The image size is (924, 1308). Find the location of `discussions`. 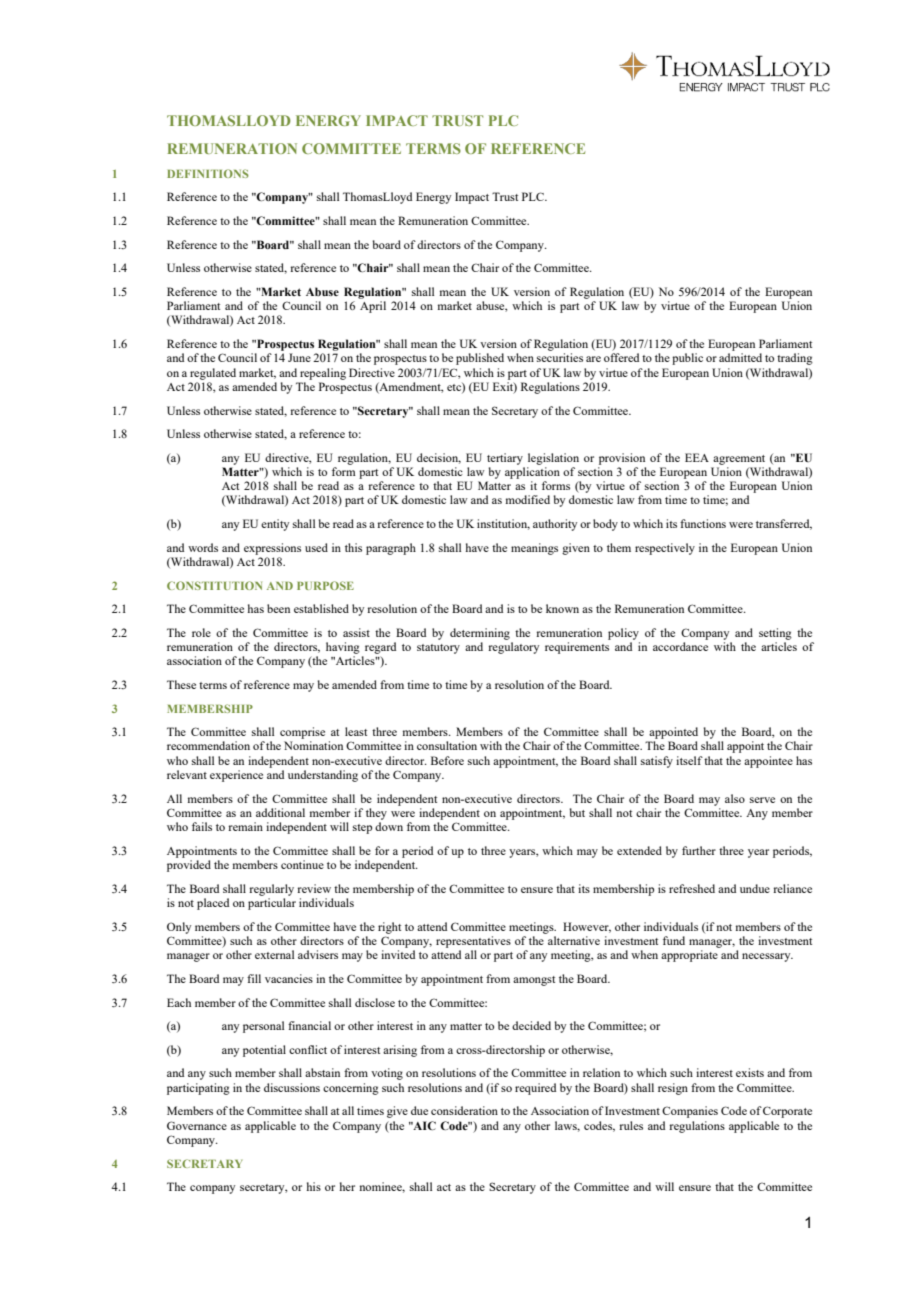

discussions is located at coordinates (292, 1087).
